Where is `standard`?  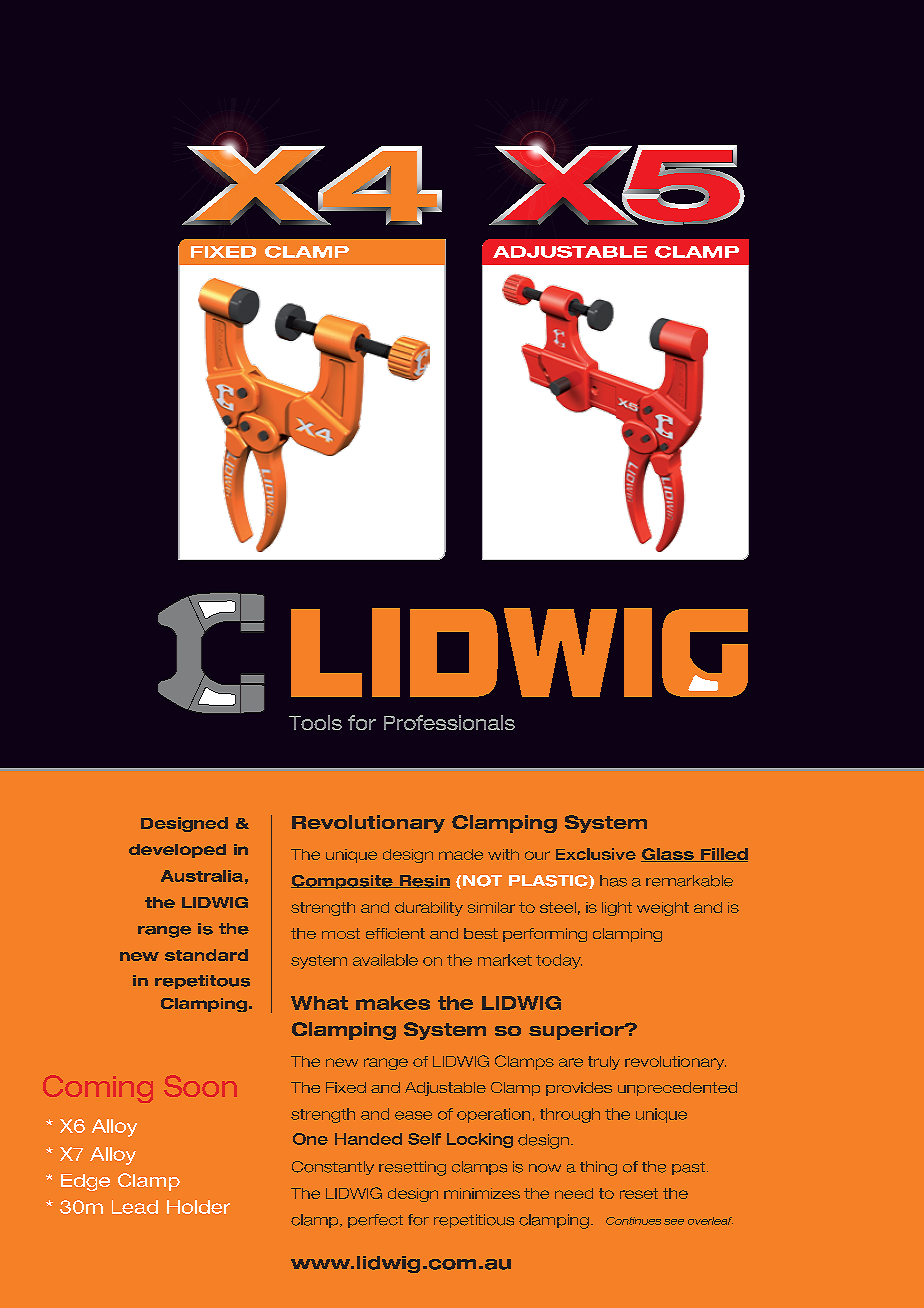 standard is located at coordinates (206, 955).
